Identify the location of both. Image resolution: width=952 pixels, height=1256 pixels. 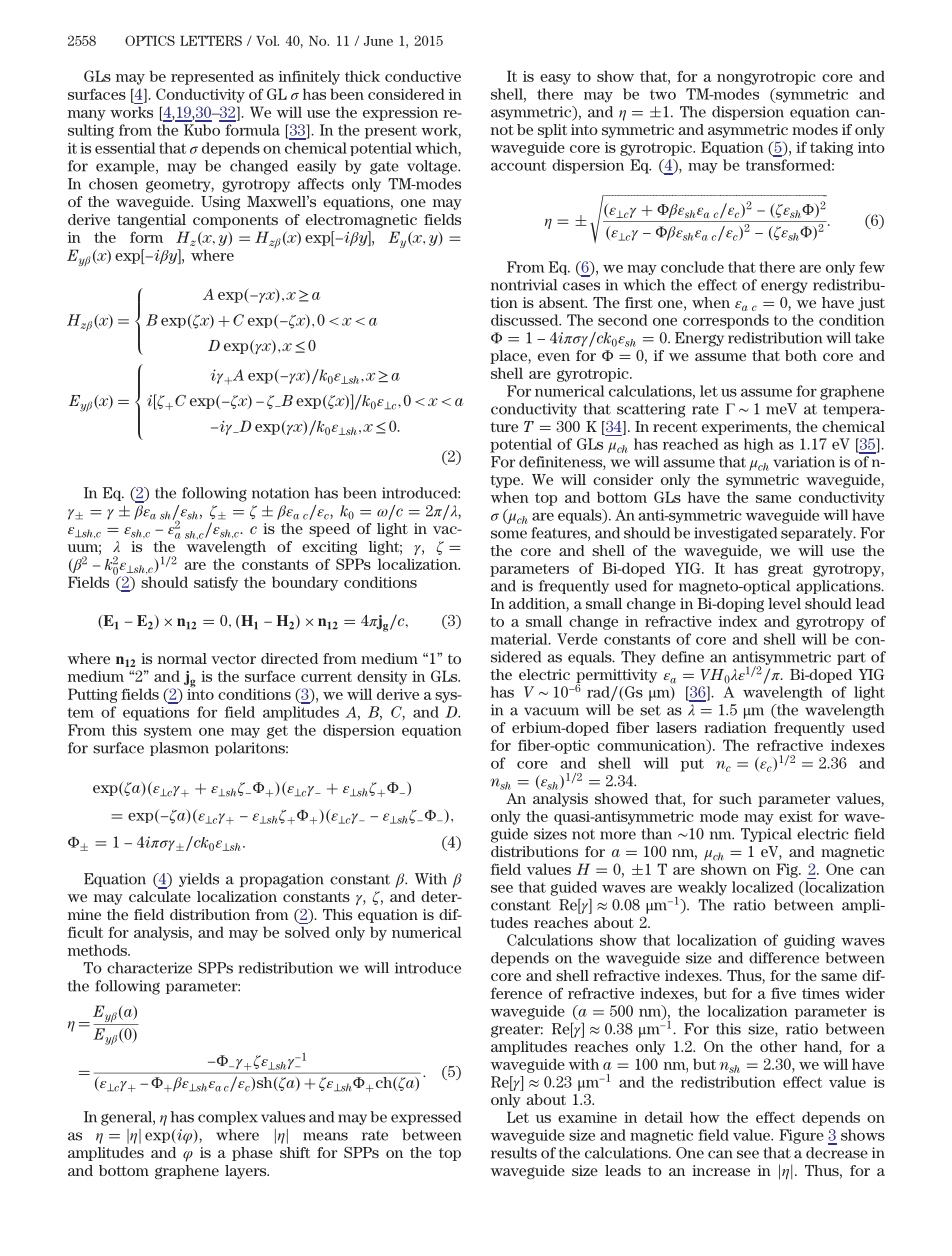
(801, 355).
